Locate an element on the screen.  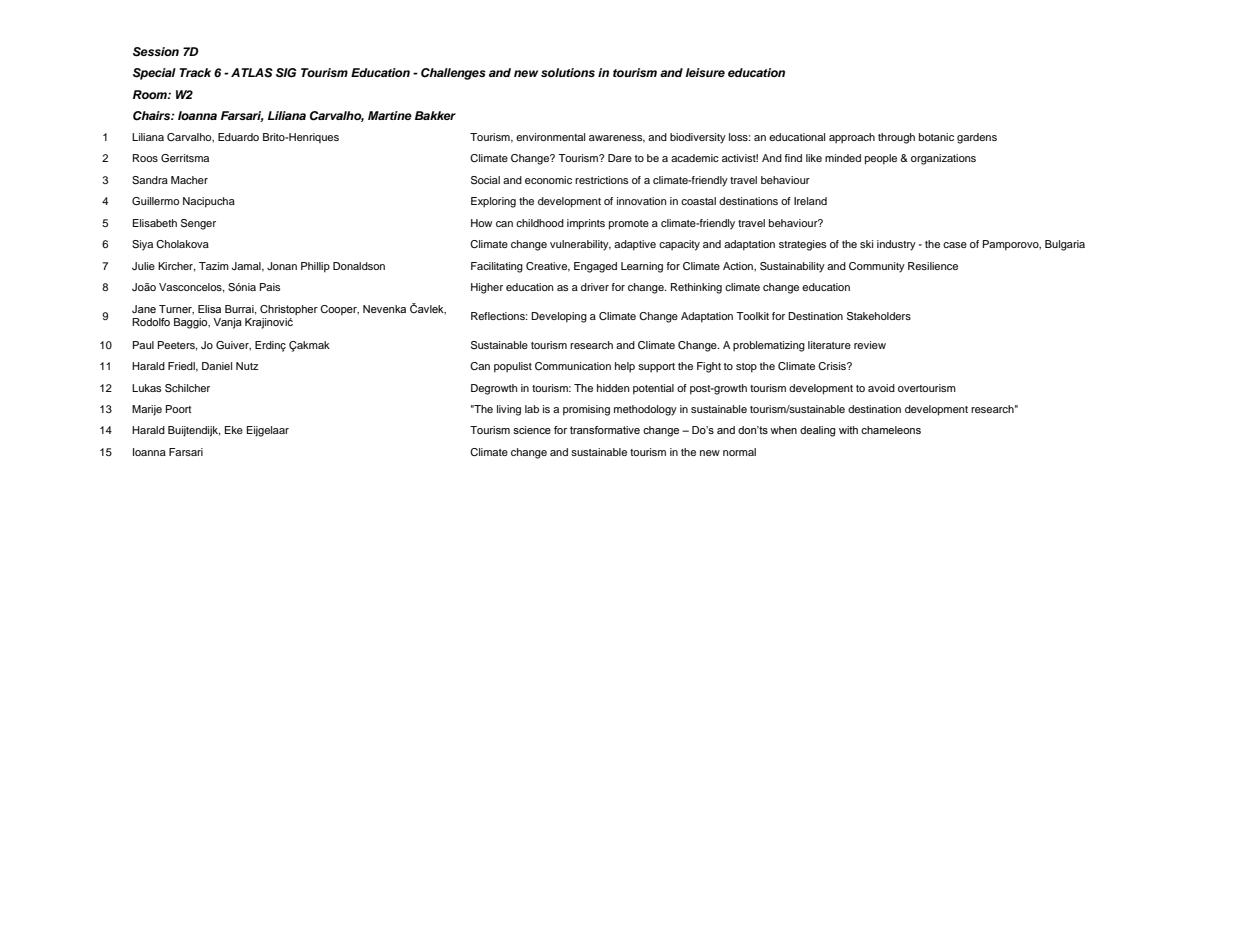
Communication is located at coordinates (573, 366).
